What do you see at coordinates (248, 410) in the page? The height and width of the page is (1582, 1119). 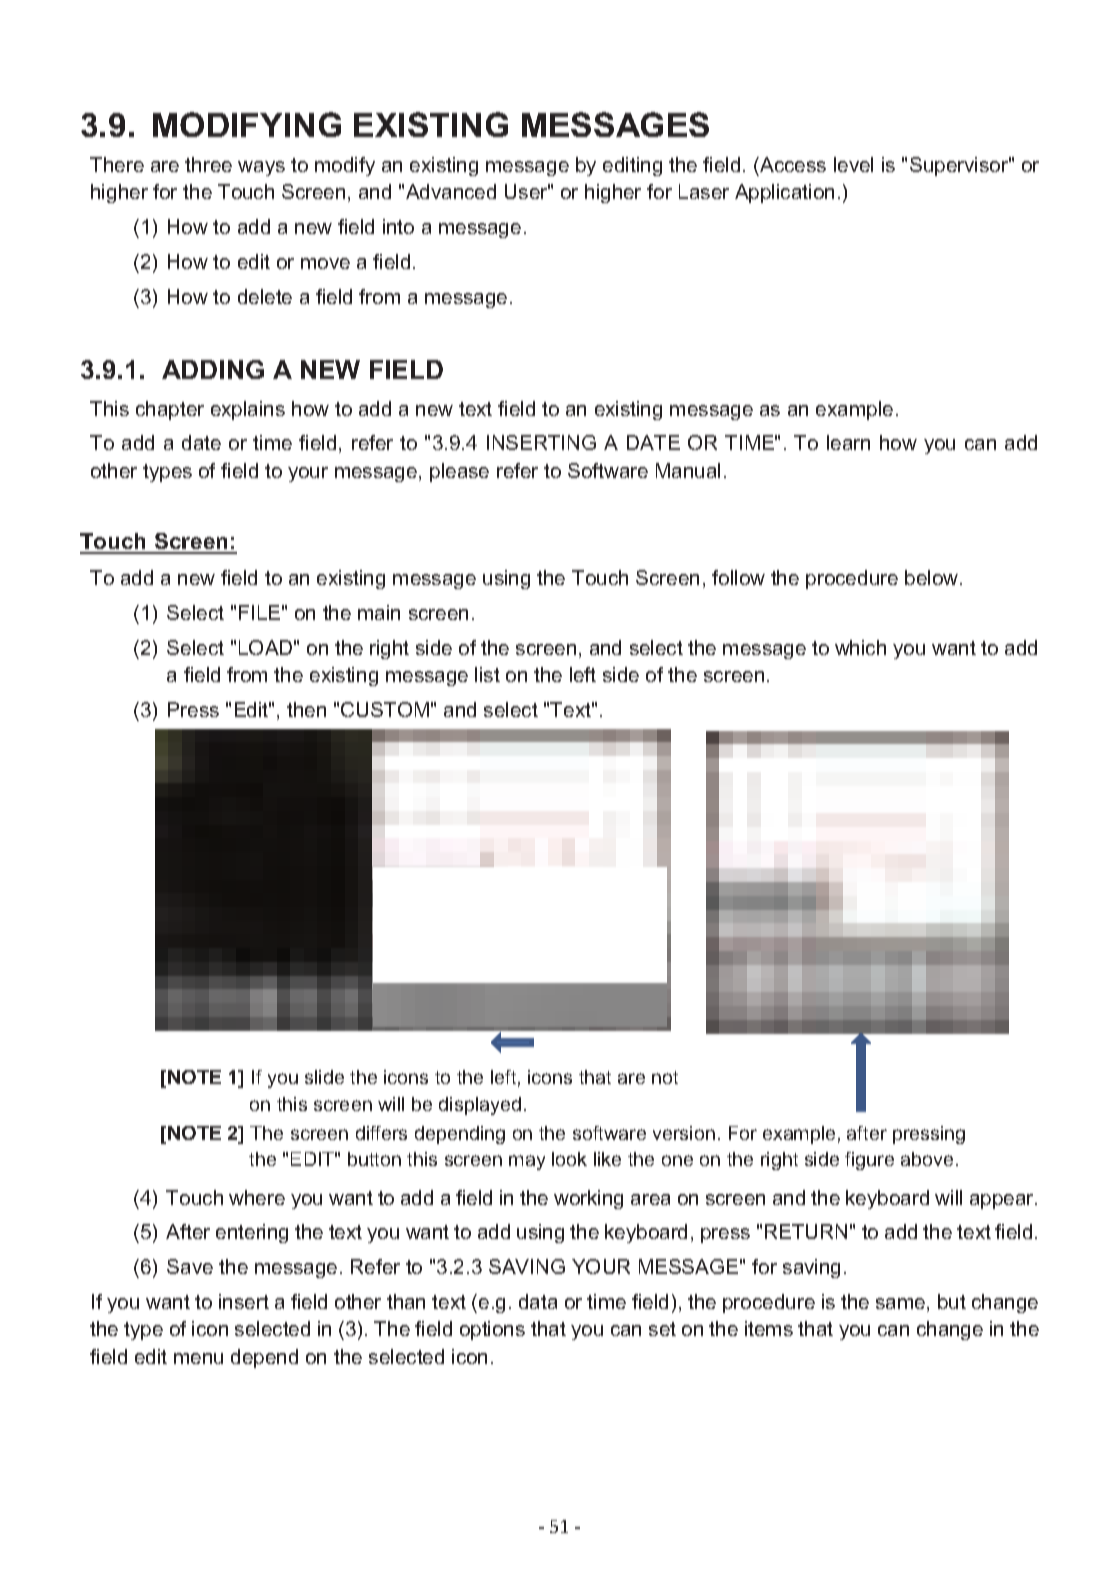 I see `explains` at bounding box center [248, 410].
